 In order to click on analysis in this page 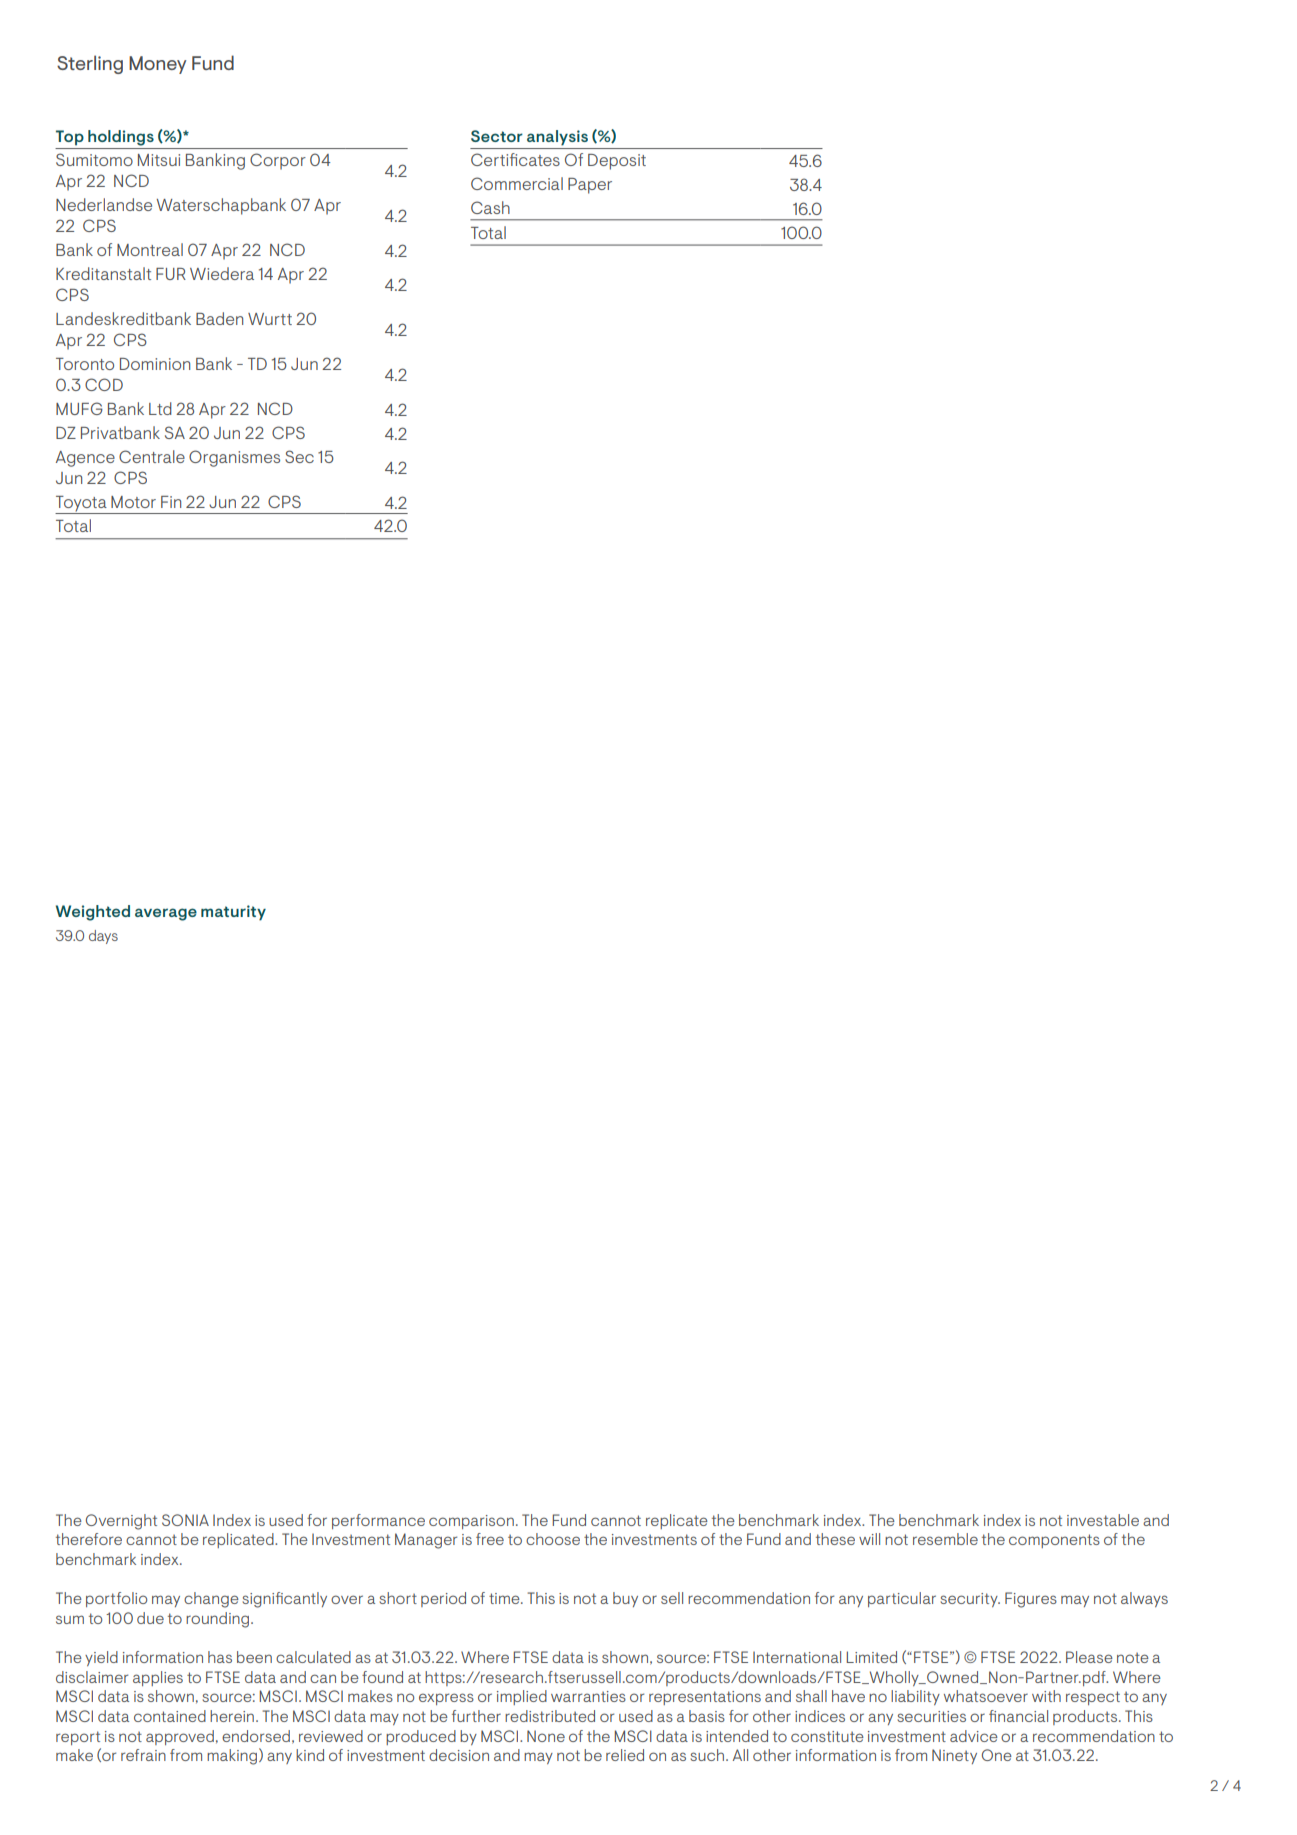, I will do `click(557, 138)`.
